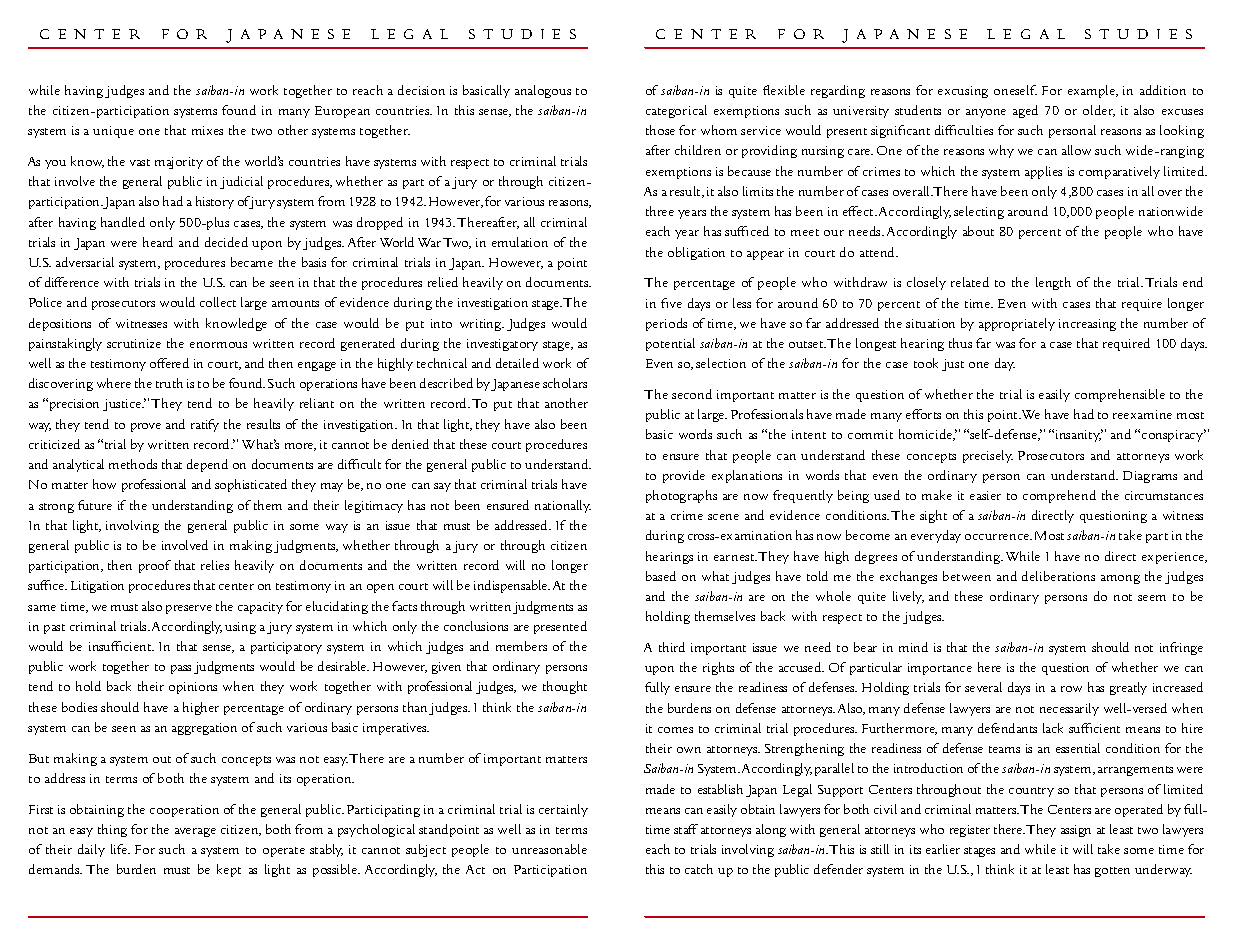 The width and height of the screenshot is (1233, 952). I want to click on deliberations, so click(1058, 576).
